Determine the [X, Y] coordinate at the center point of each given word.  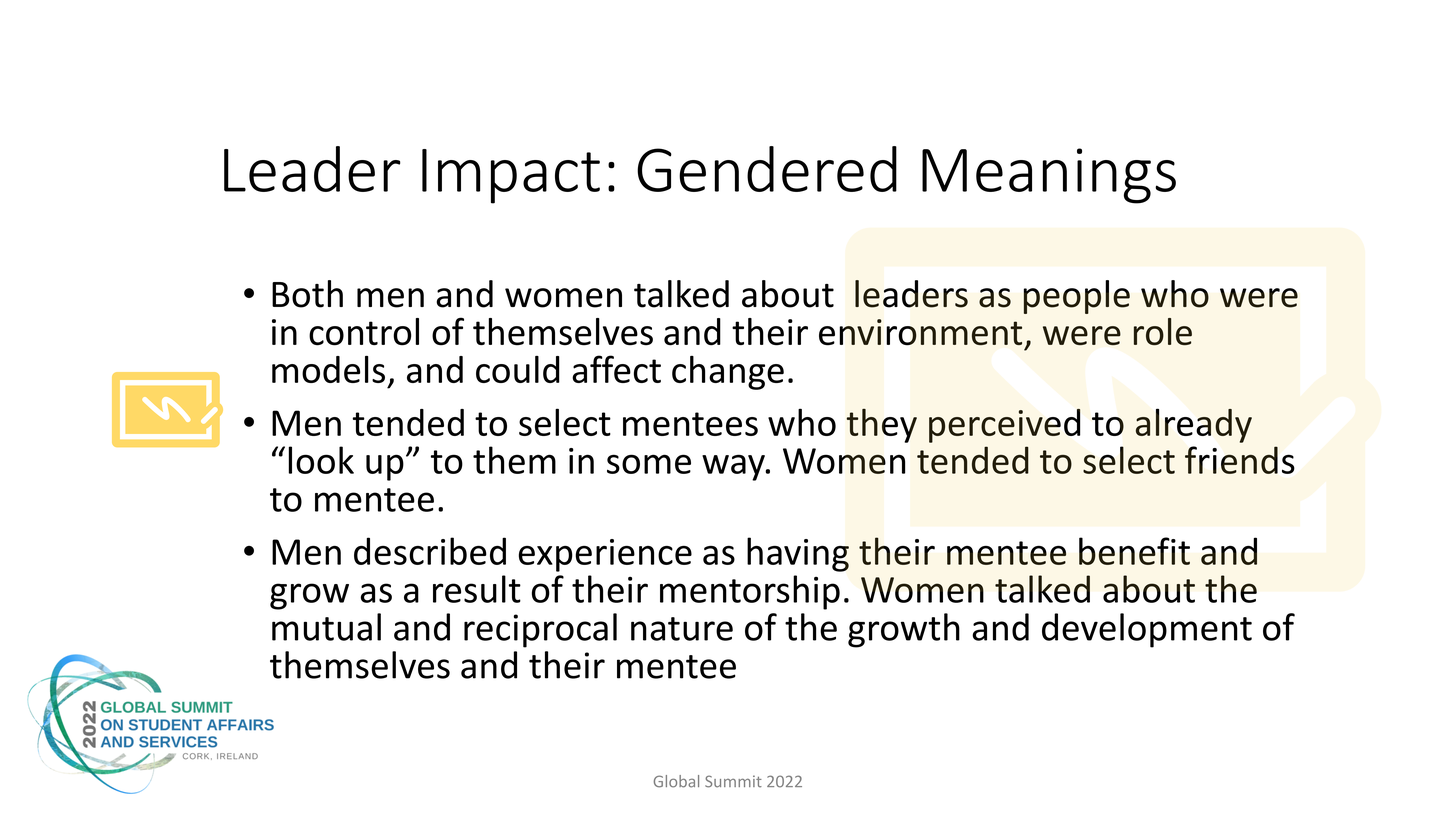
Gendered [767, 169]
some [649, 464]
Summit [733, 781]
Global [676, 781]
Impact [511, 176]
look [321, 460]
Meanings [1049, 176]
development [1147, 630]
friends [1240, 460]
